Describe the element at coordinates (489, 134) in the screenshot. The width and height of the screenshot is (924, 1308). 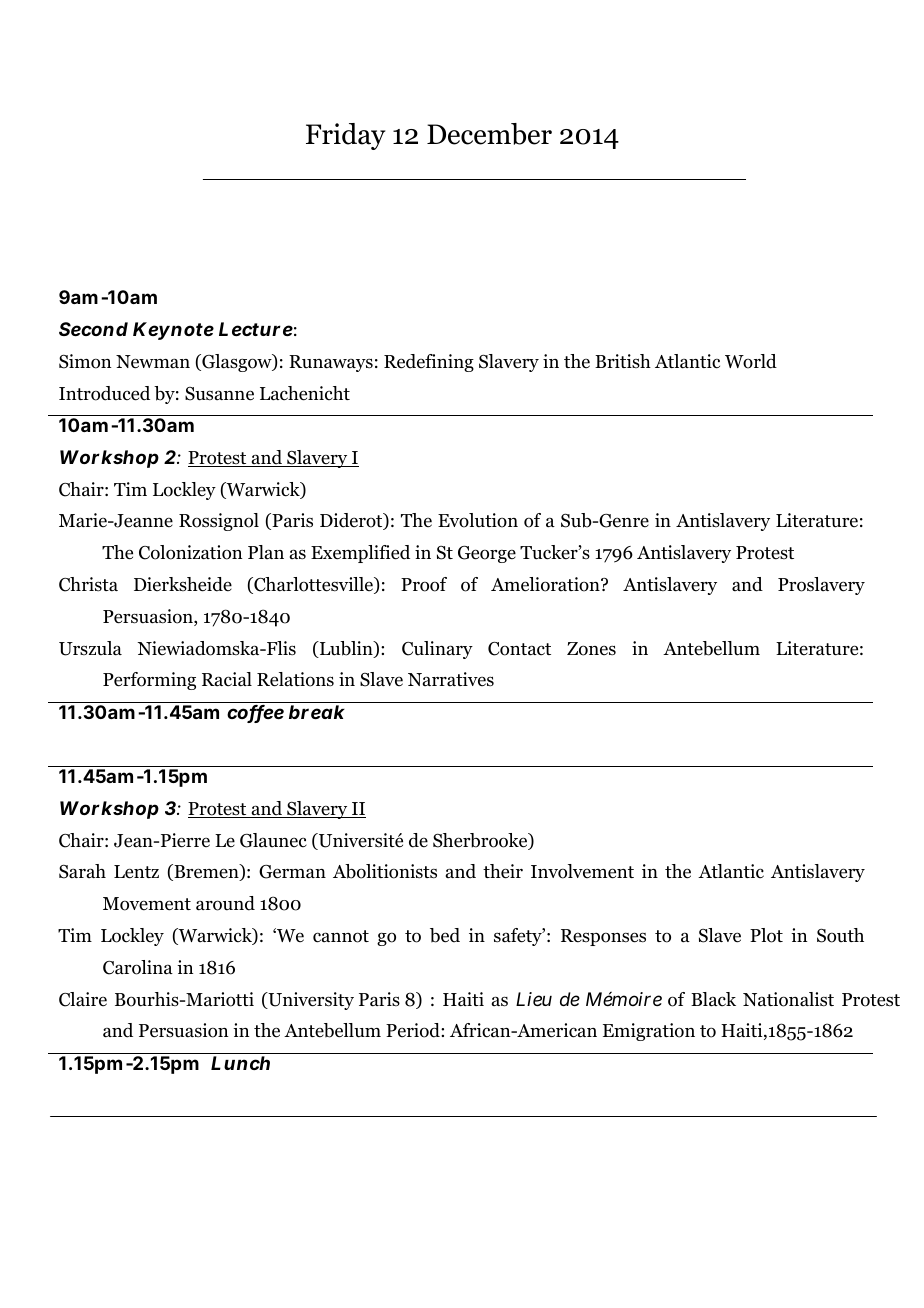
I see `December` at that location.
